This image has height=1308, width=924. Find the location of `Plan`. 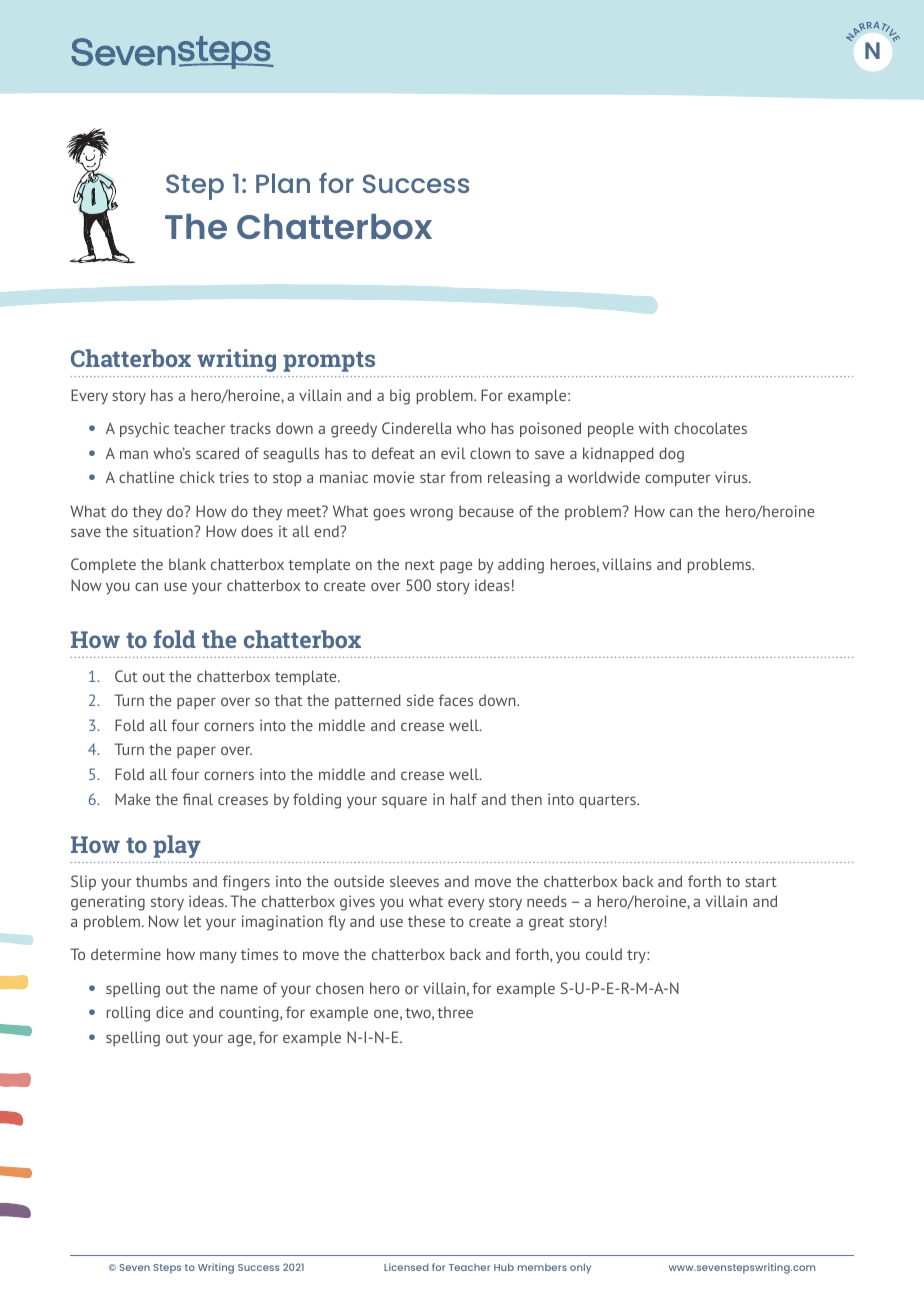

Plan is located at coordinates (283, 183).
